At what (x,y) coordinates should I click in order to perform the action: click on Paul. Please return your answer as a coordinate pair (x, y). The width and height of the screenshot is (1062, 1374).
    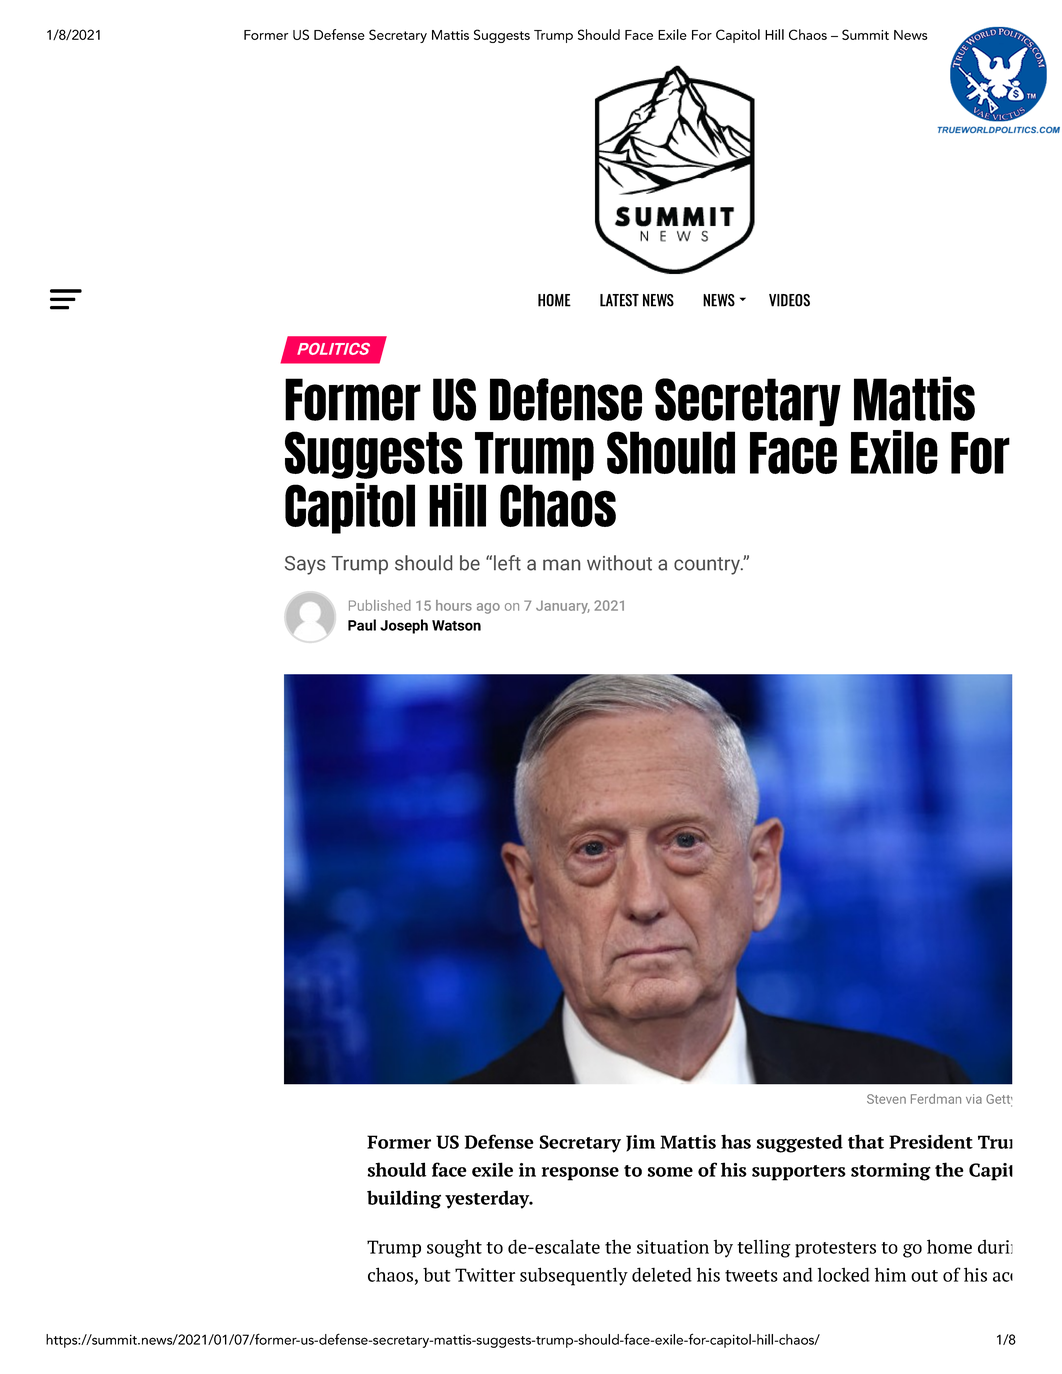
    Looking at the image, I should click on (362, 625).
